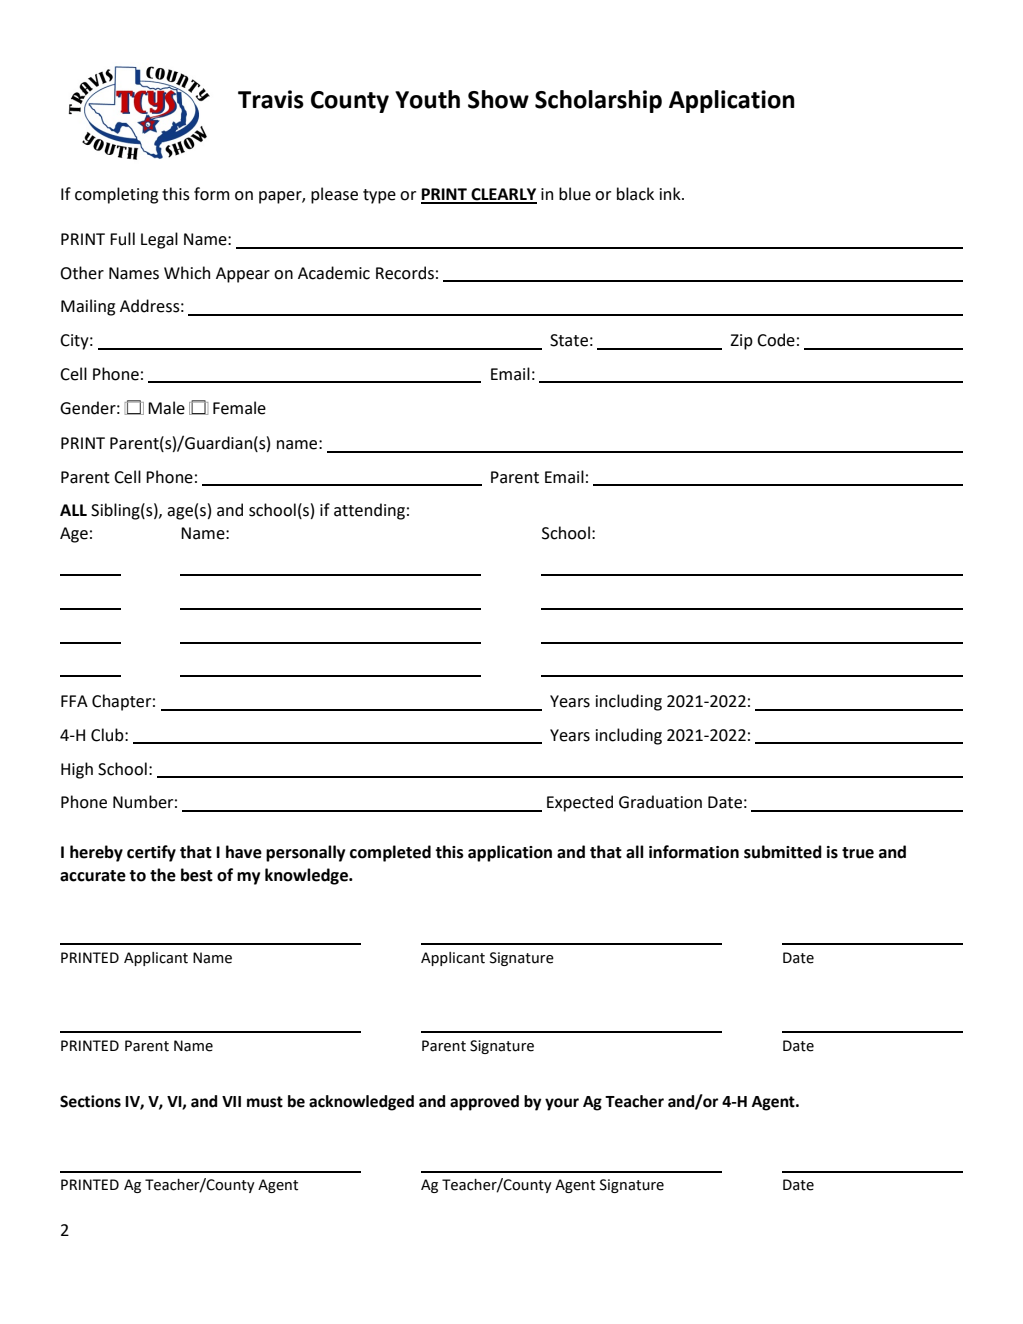 This image has width=1023, height=1324. What do you see at coordinates (271, 99) in the image?
I see `Travis` at bounding box center [271, 99].
